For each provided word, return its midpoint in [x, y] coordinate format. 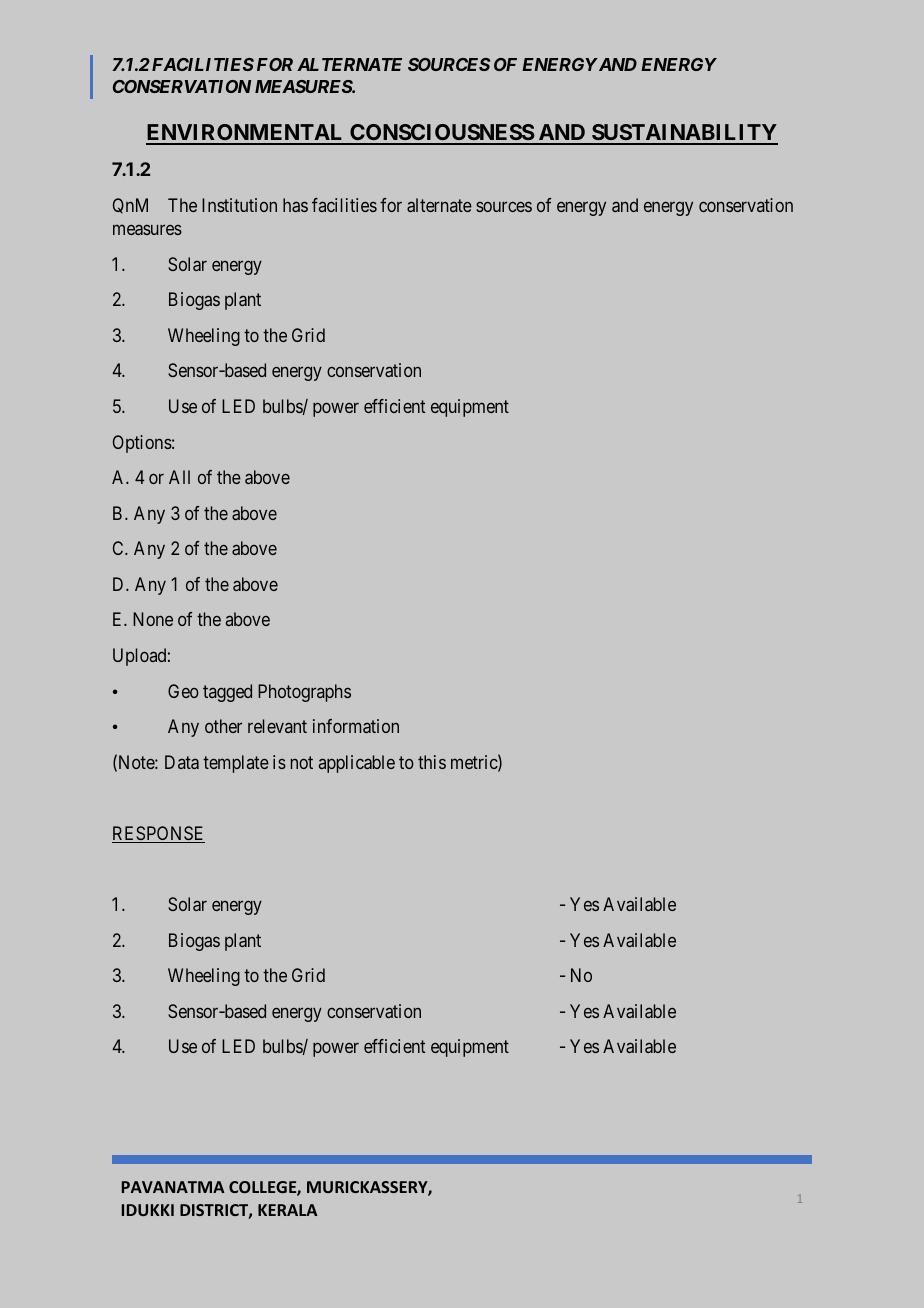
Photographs [304, 693]
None [153, 619]
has [295, 205]
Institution [239, 205]
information [356, 726]
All [179, 477]
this [432, 762]
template [236, 764]
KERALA [287, 1210]
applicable [357, 764]
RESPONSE [158, 834]
